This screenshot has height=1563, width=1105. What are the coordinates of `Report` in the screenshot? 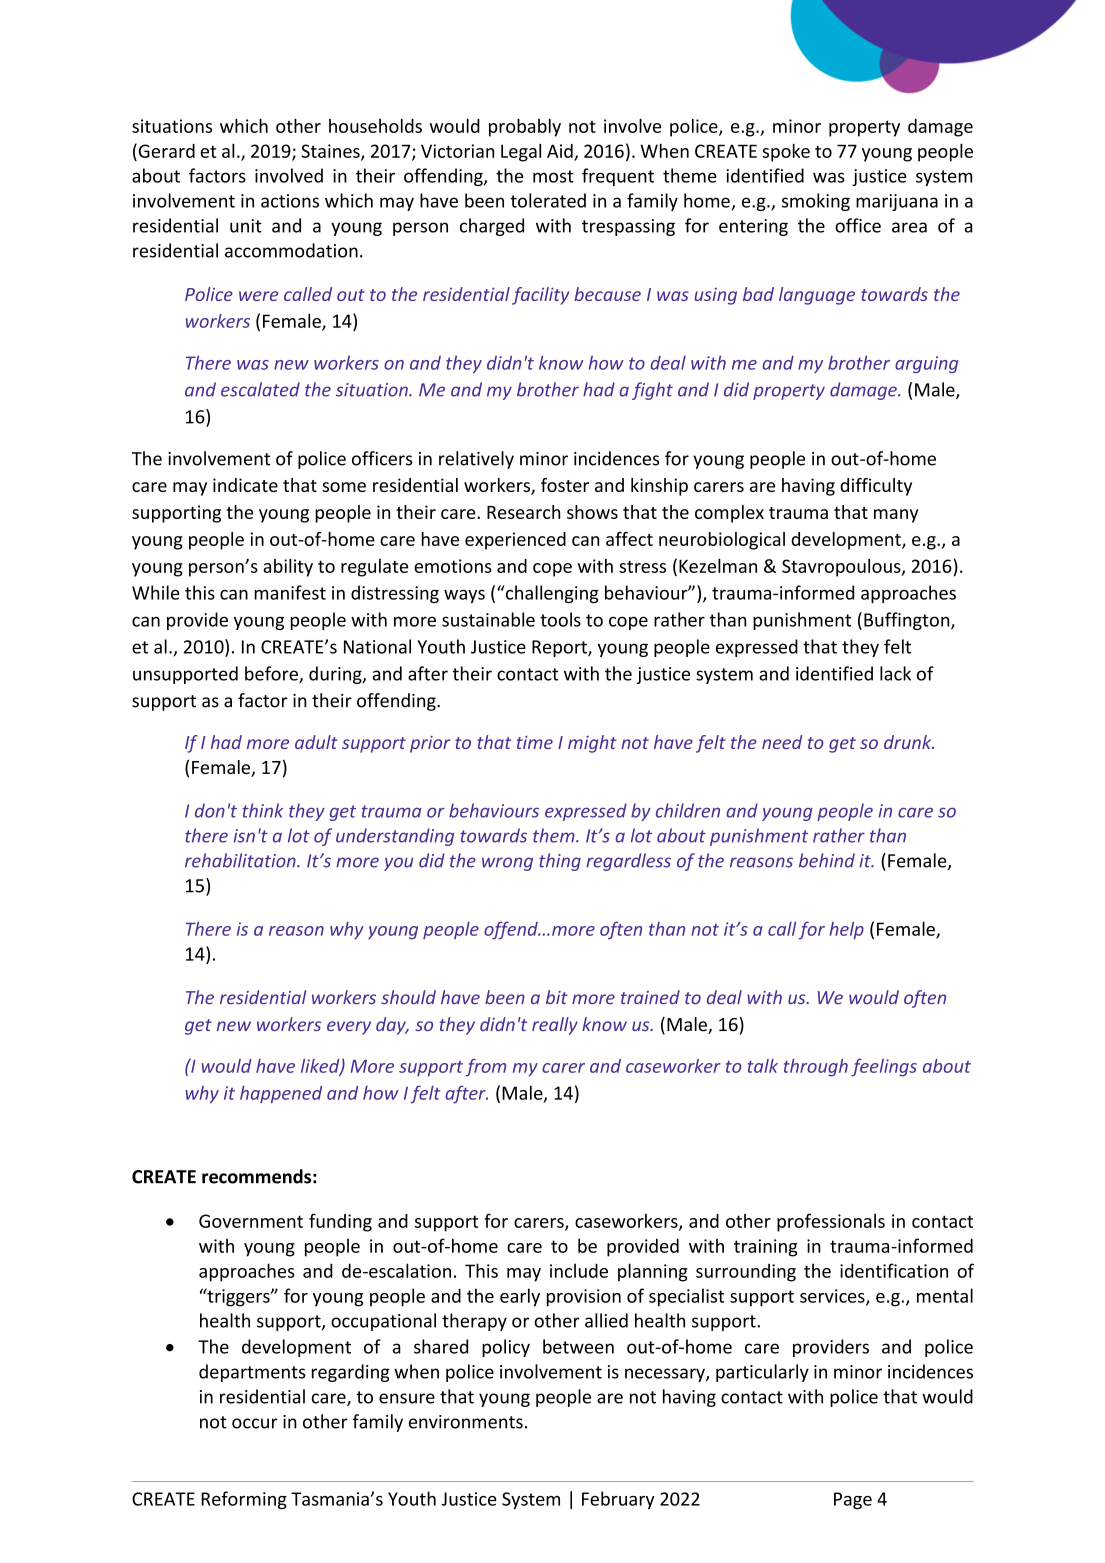 It's located at (560, 648).
